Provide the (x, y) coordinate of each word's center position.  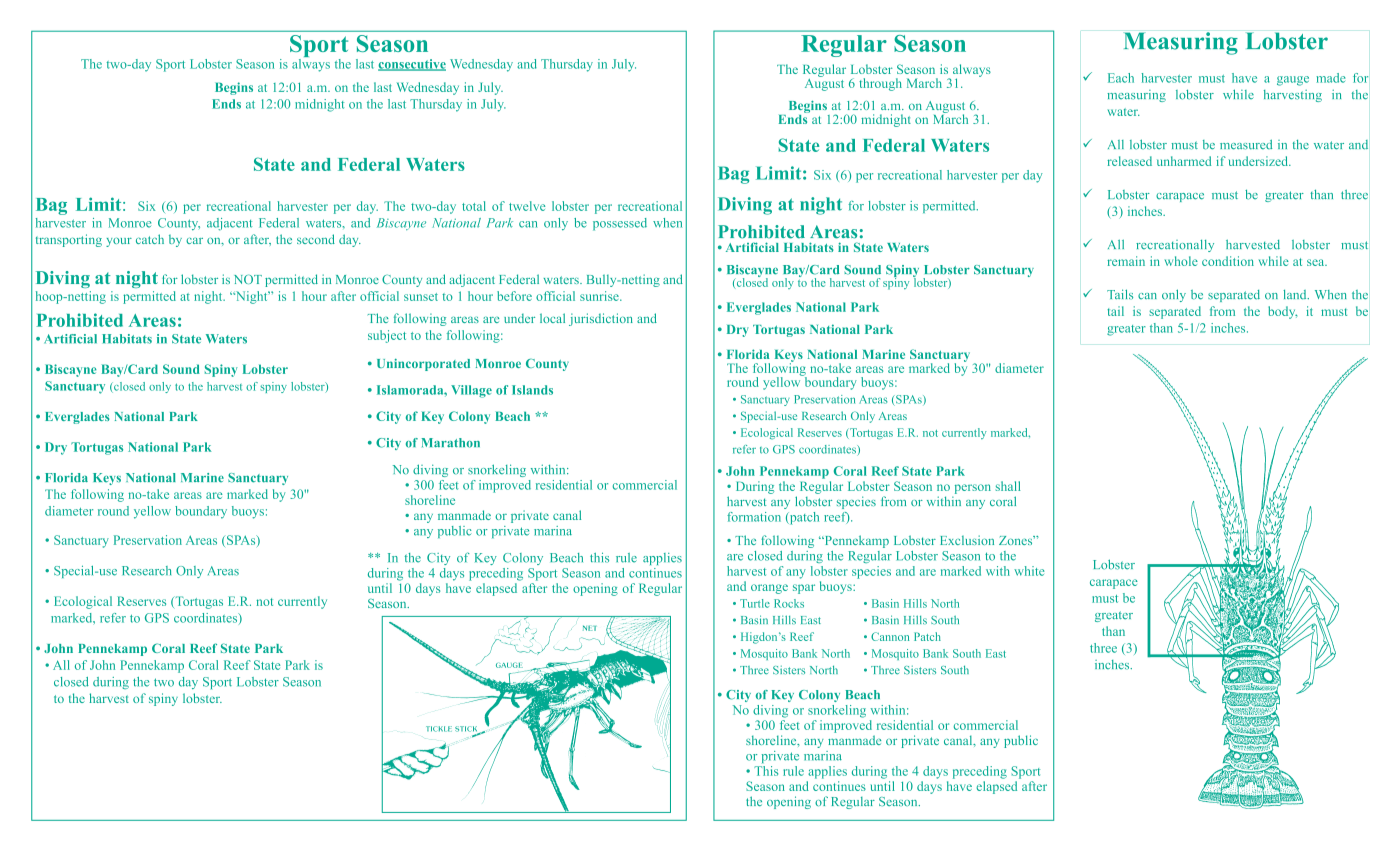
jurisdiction (601, 319)
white (1029, 571)
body (1282, 312)
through (880, 84)
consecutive (412, 65)
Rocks (789, 603)
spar (804, 589)
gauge (1293, 81)
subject (387, 336)
